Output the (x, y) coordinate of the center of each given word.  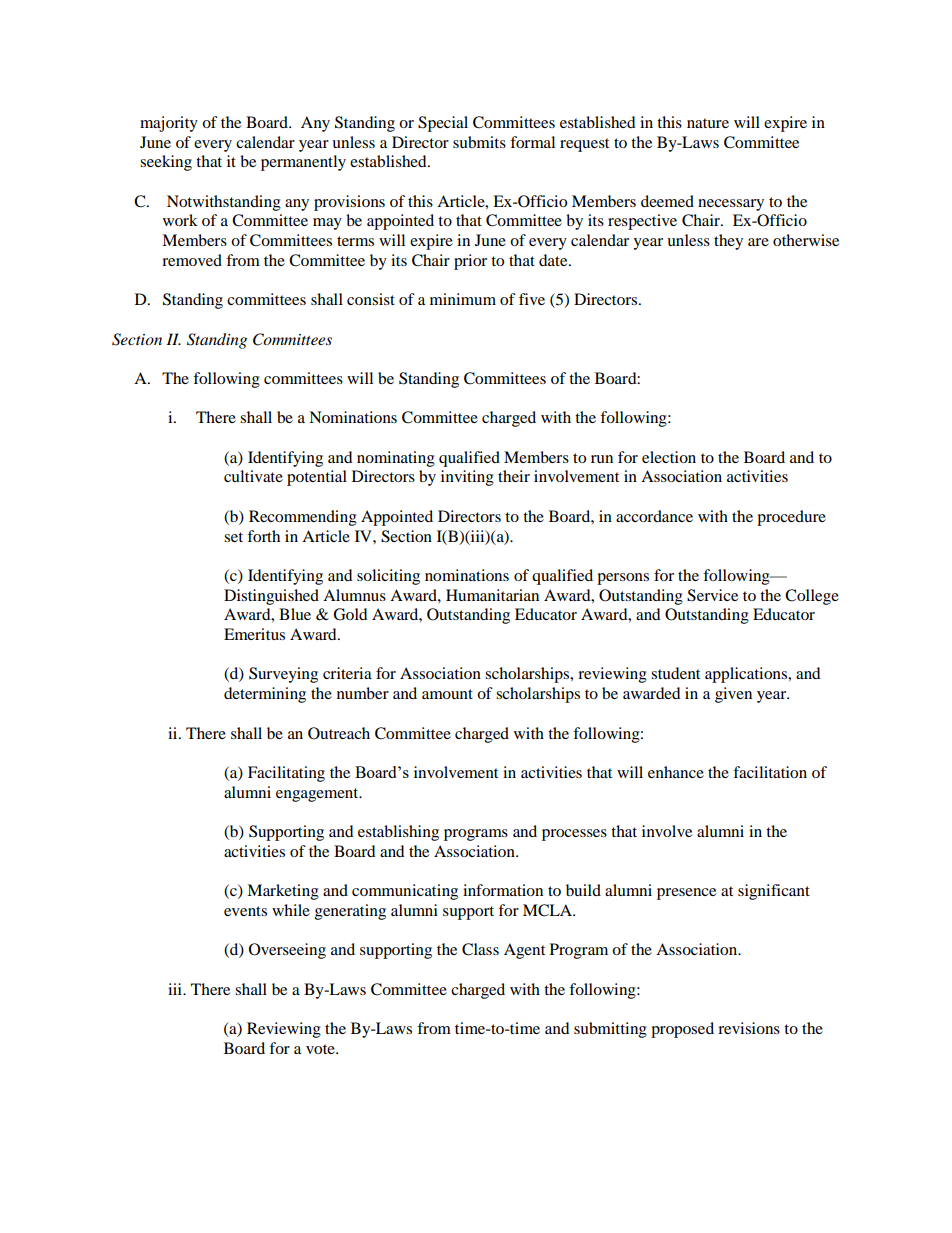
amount (447, 694)
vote (321, 1049)
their (514, 476)
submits (479, 142)
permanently (303, 163)
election (669, 457)
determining (265, 695)
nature (708, 123)
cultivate (253, 476)
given (733, 695)
